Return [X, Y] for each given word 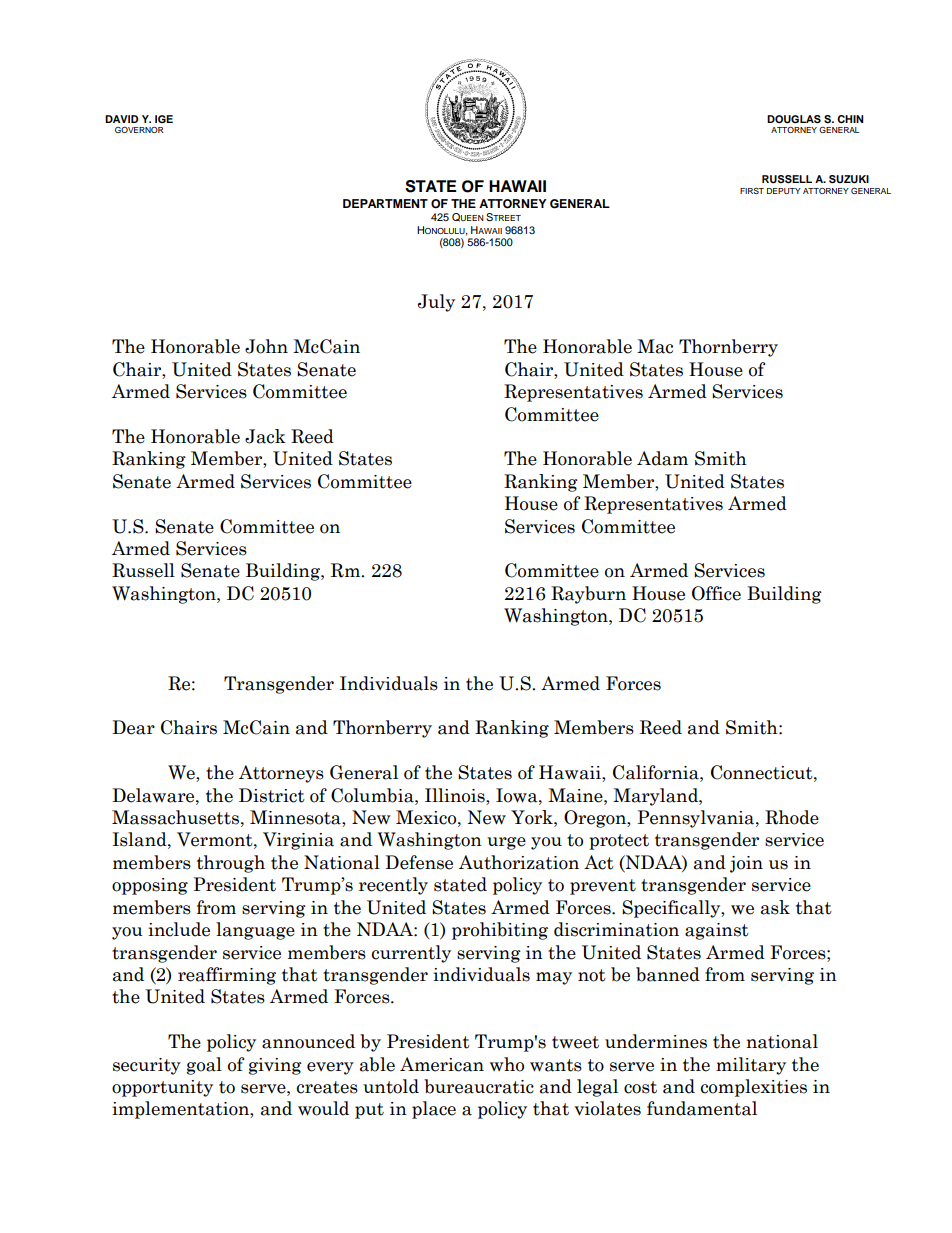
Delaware [154, 795]
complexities [754, 1088]
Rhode [792, 817]
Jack [265, 436]
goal [204, 1066]
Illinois [456, 795]
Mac [655, 346]
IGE [164, 119]
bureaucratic [479, 1086]
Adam [662, 458]
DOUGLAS [794, 119]
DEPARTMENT [385, 203]
